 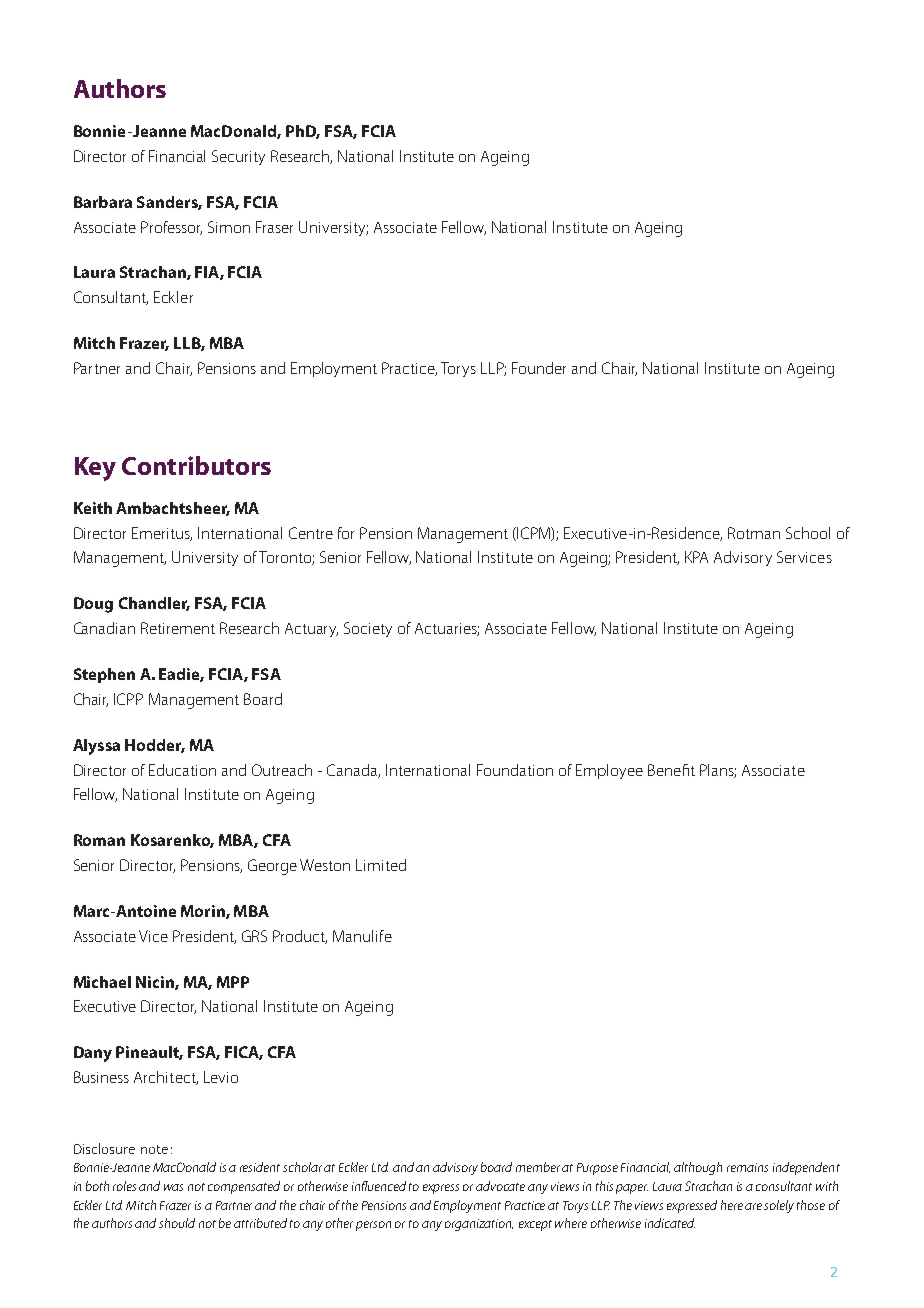 What do you see at coordinates (162, 534) in the screenshot?
I see `Emeritus` at bounding box center [162, 534].
